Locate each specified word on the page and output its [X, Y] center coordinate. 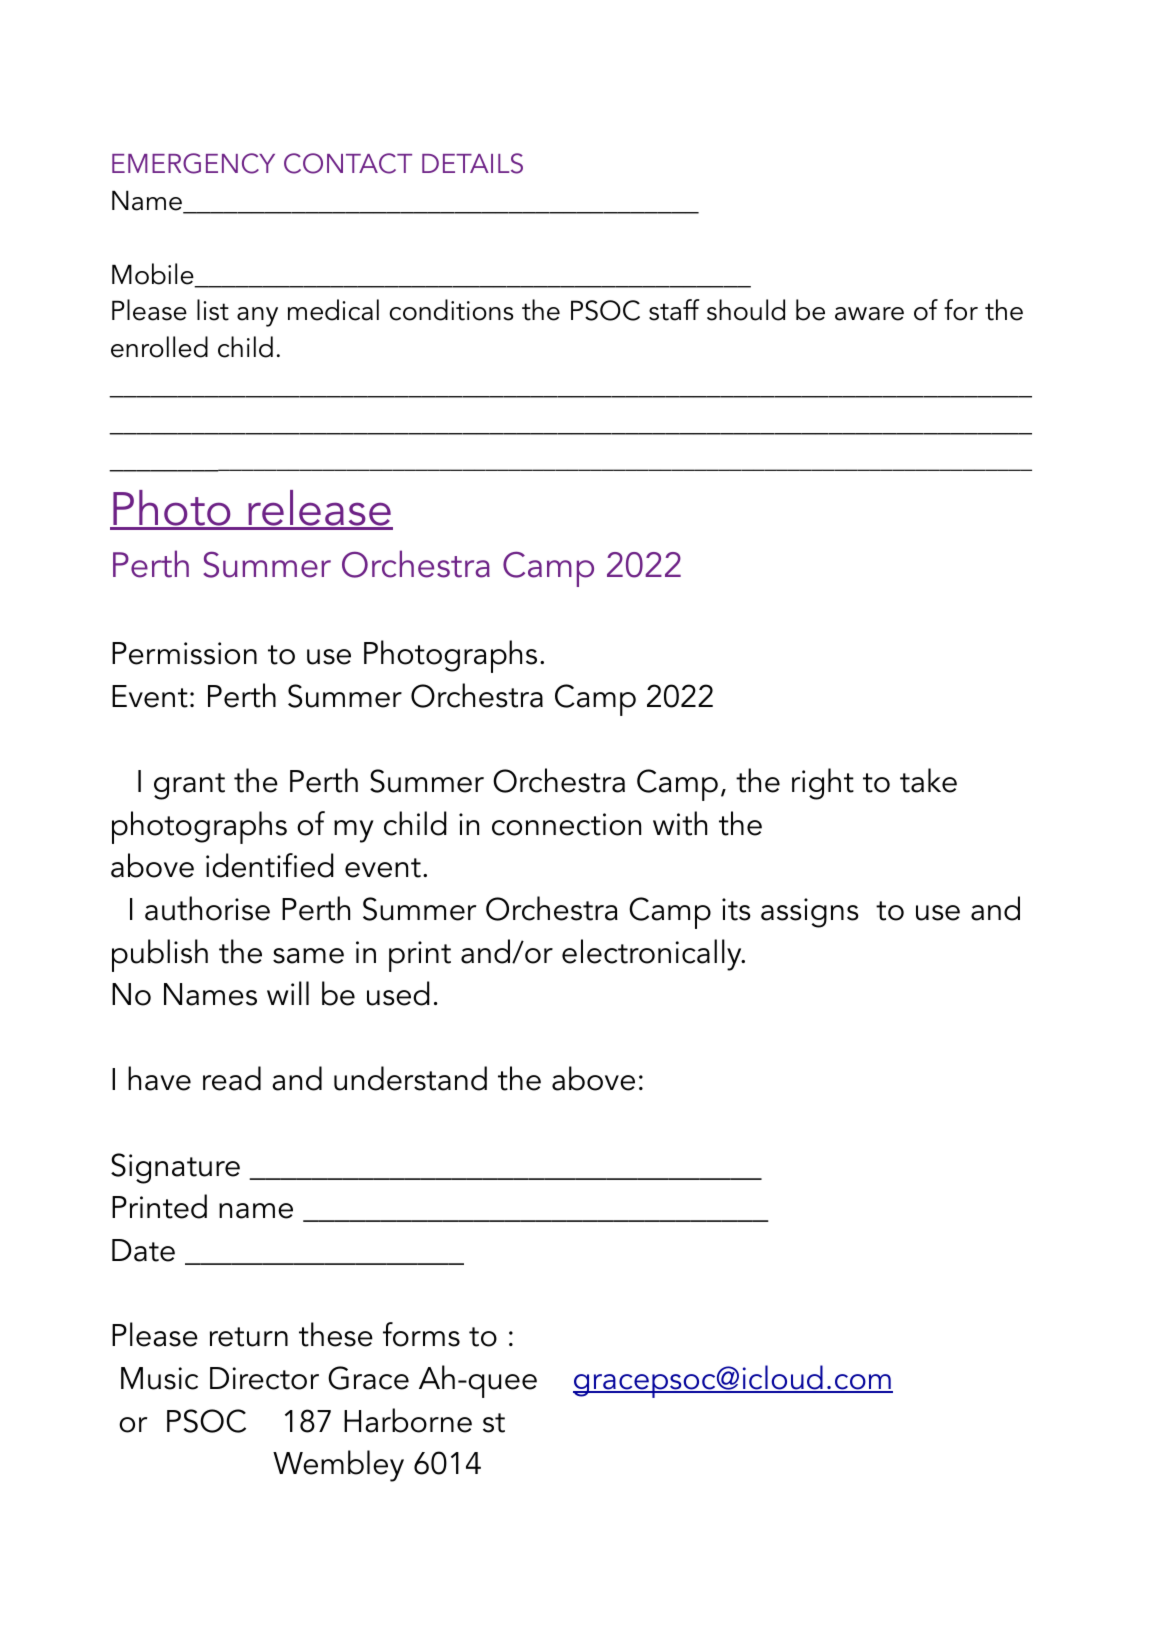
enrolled [159, 347]
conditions [451, 310]
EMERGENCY [193, 163]
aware [869, 314]
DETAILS [472, 163]
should [746, 310]
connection [566, 824]
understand [410, 1078]
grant [189, 786]
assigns [810, 913]
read [232, 1078]
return [249, 1337]
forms [421, 1334]
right [823, 784]
